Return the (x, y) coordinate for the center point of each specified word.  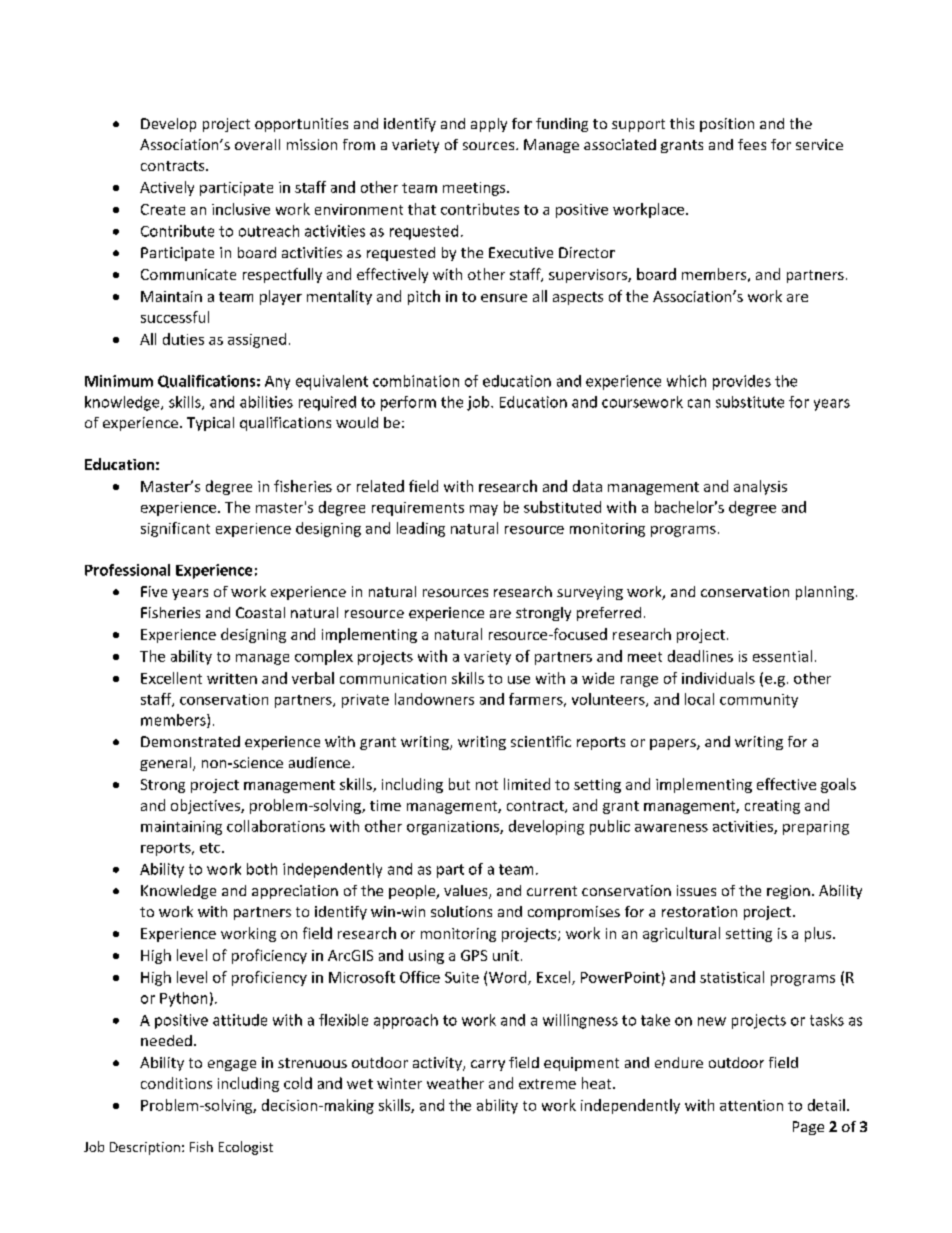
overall (257, 144)
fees (752, 144)
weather (455, 1083)
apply (489, 125)
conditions (176, 1083)
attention (751, 1105)
